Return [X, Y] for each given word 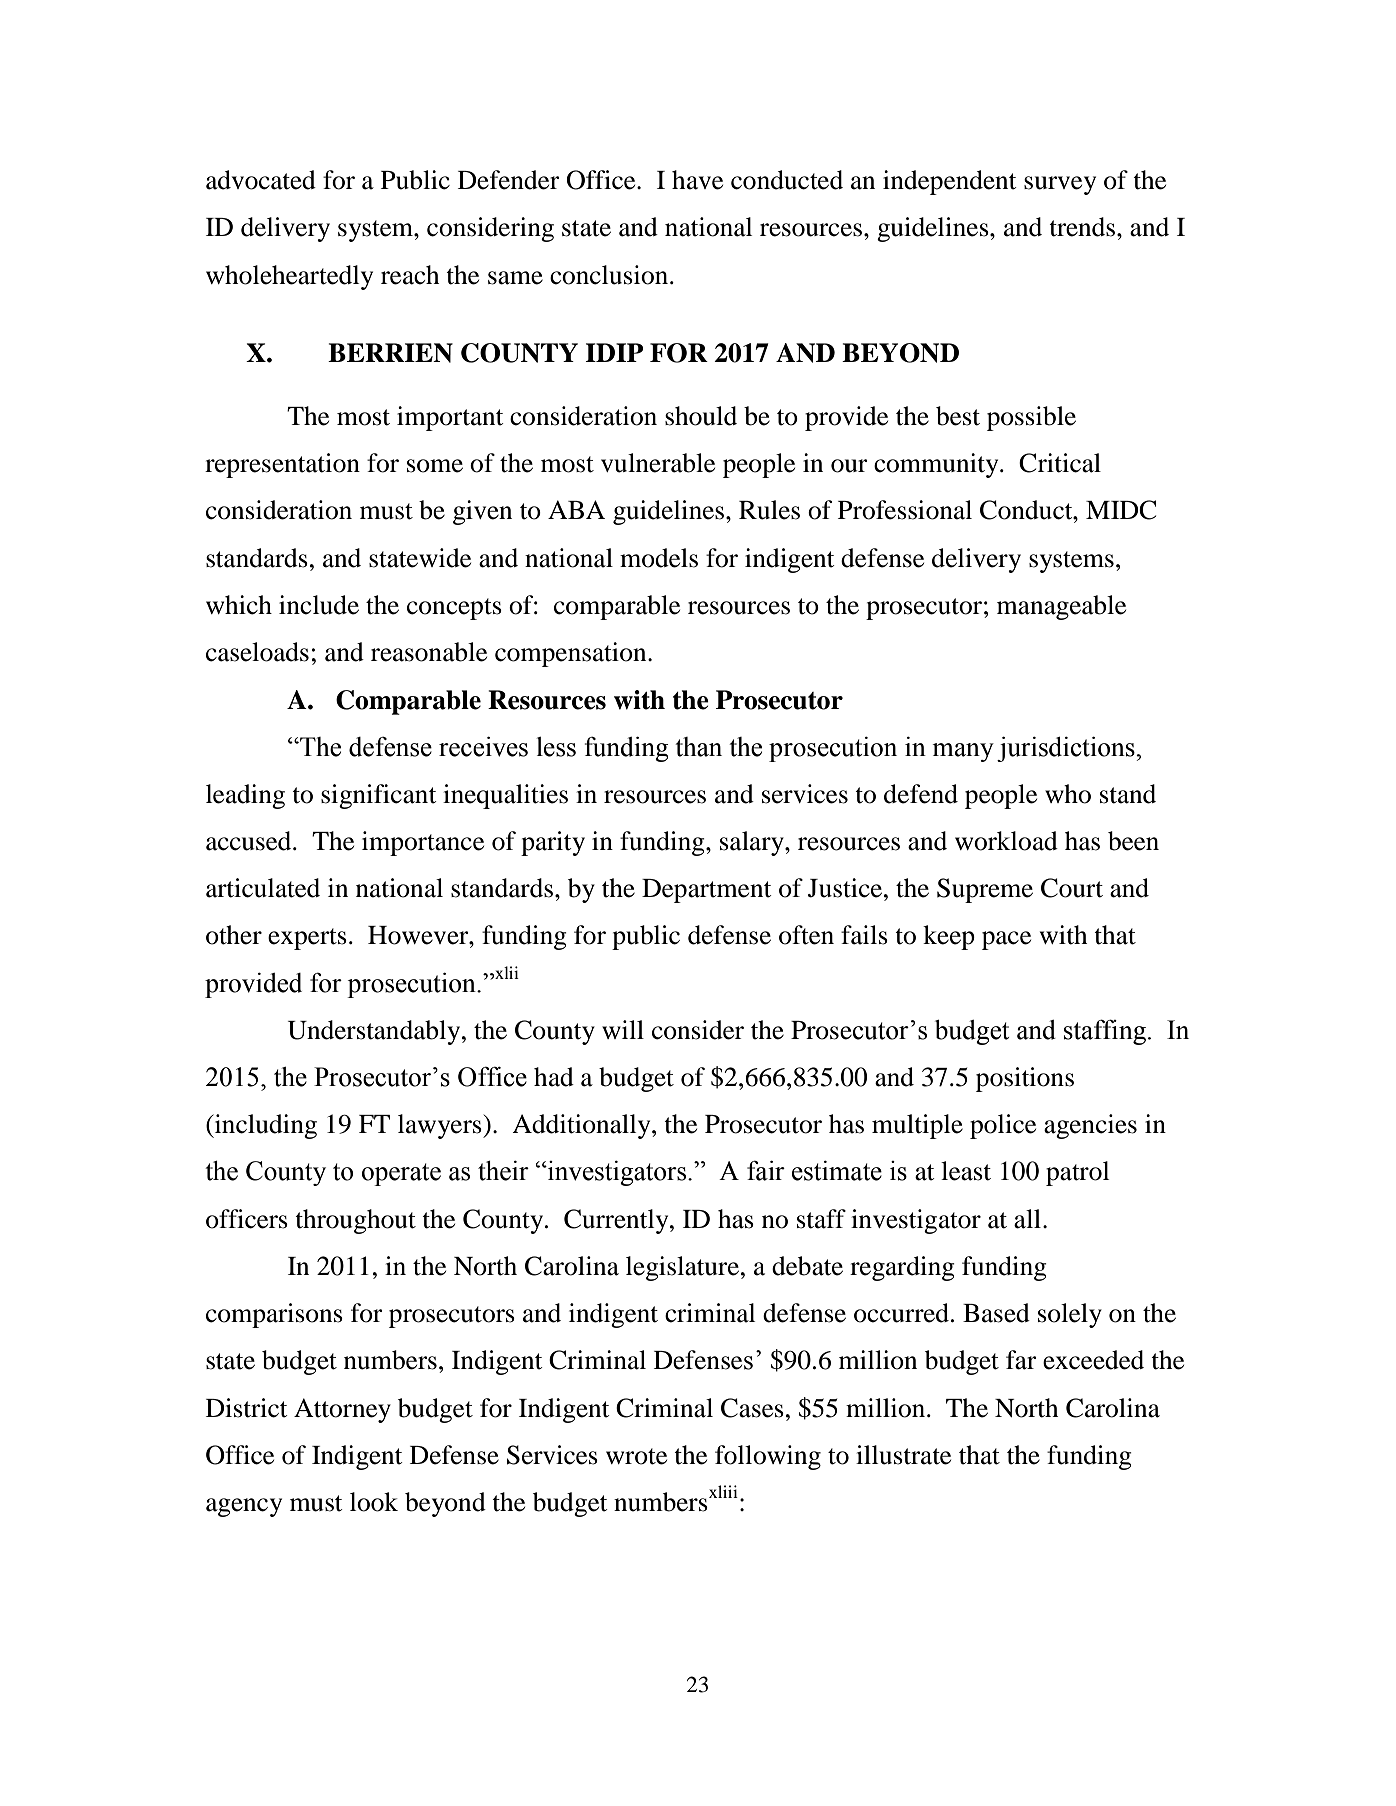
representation [282, 465]
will [623, 1029]
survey [1060, 185]
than [698, 747]
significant [378, 796]
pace [1006, 940]
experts [307, 939]
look [374, 1502]
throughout [355, 1221]
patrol [1077, 1173]
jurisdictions [1067, 749]
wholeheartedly [289, 277]
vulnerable [658, 463]
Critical [1060, 463]
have [697, 180]
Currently [617, 1221]
